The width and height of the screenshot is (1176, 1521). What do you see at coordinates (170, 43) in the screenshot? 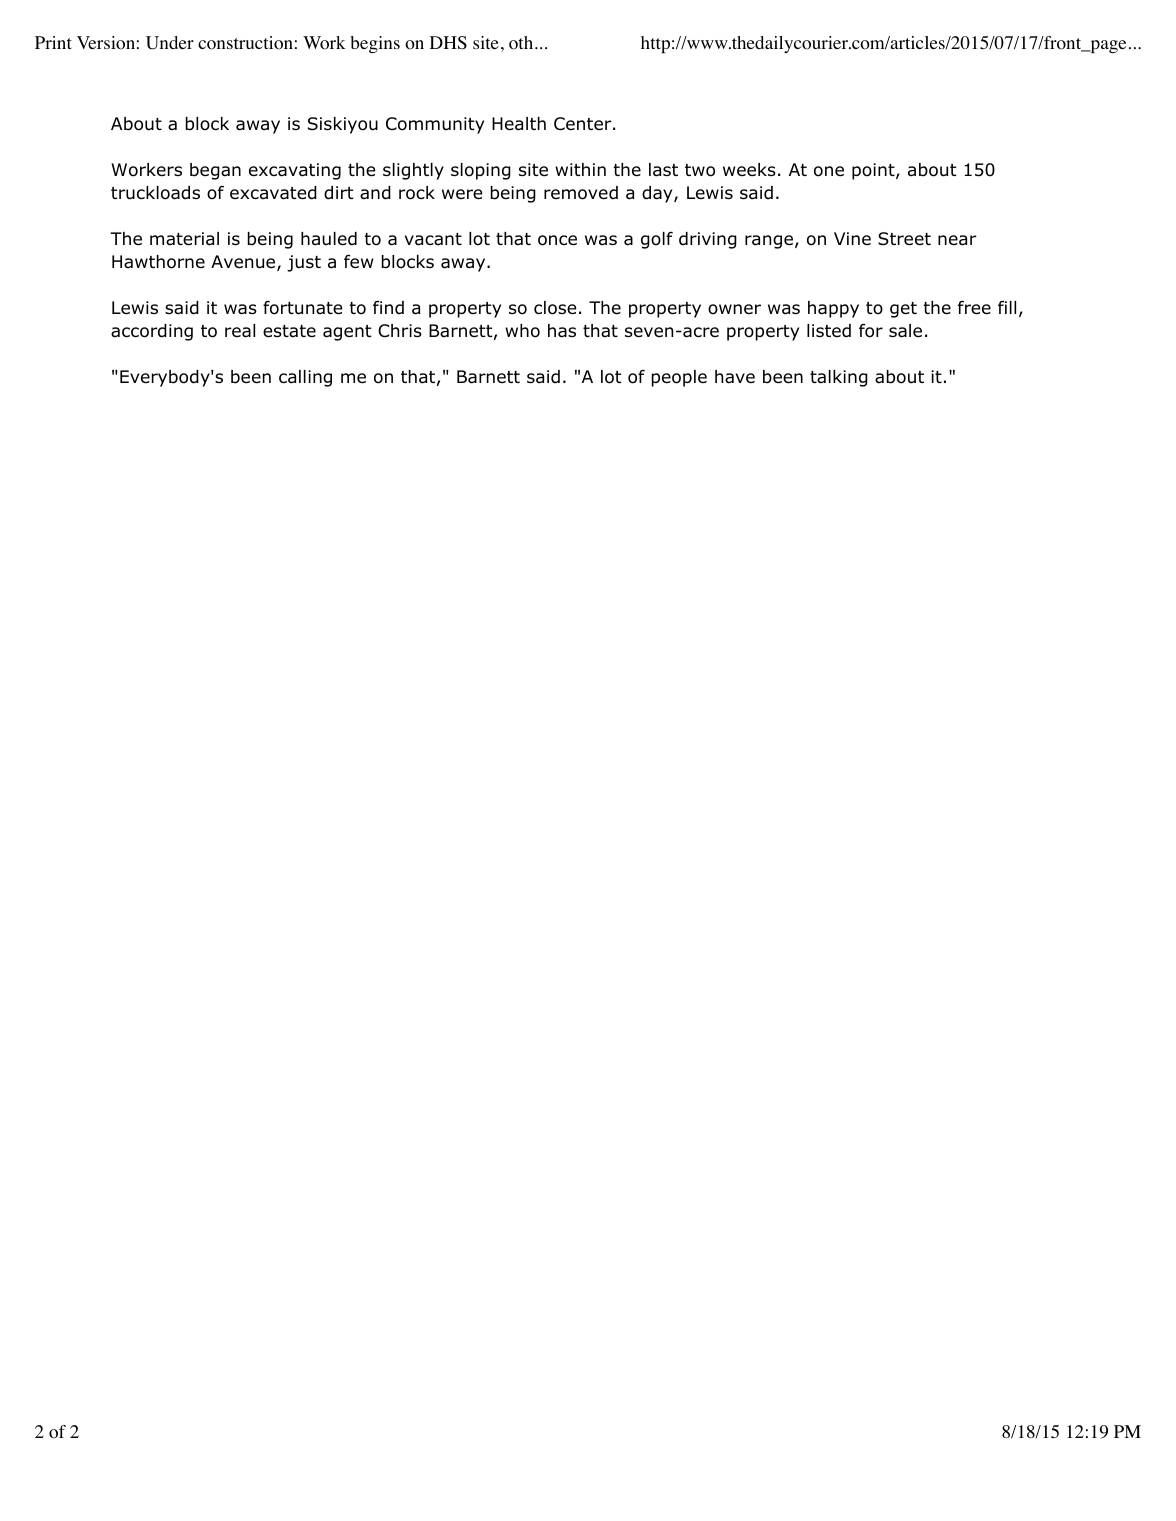
I see `Under` at bounding box center [170, 43].
